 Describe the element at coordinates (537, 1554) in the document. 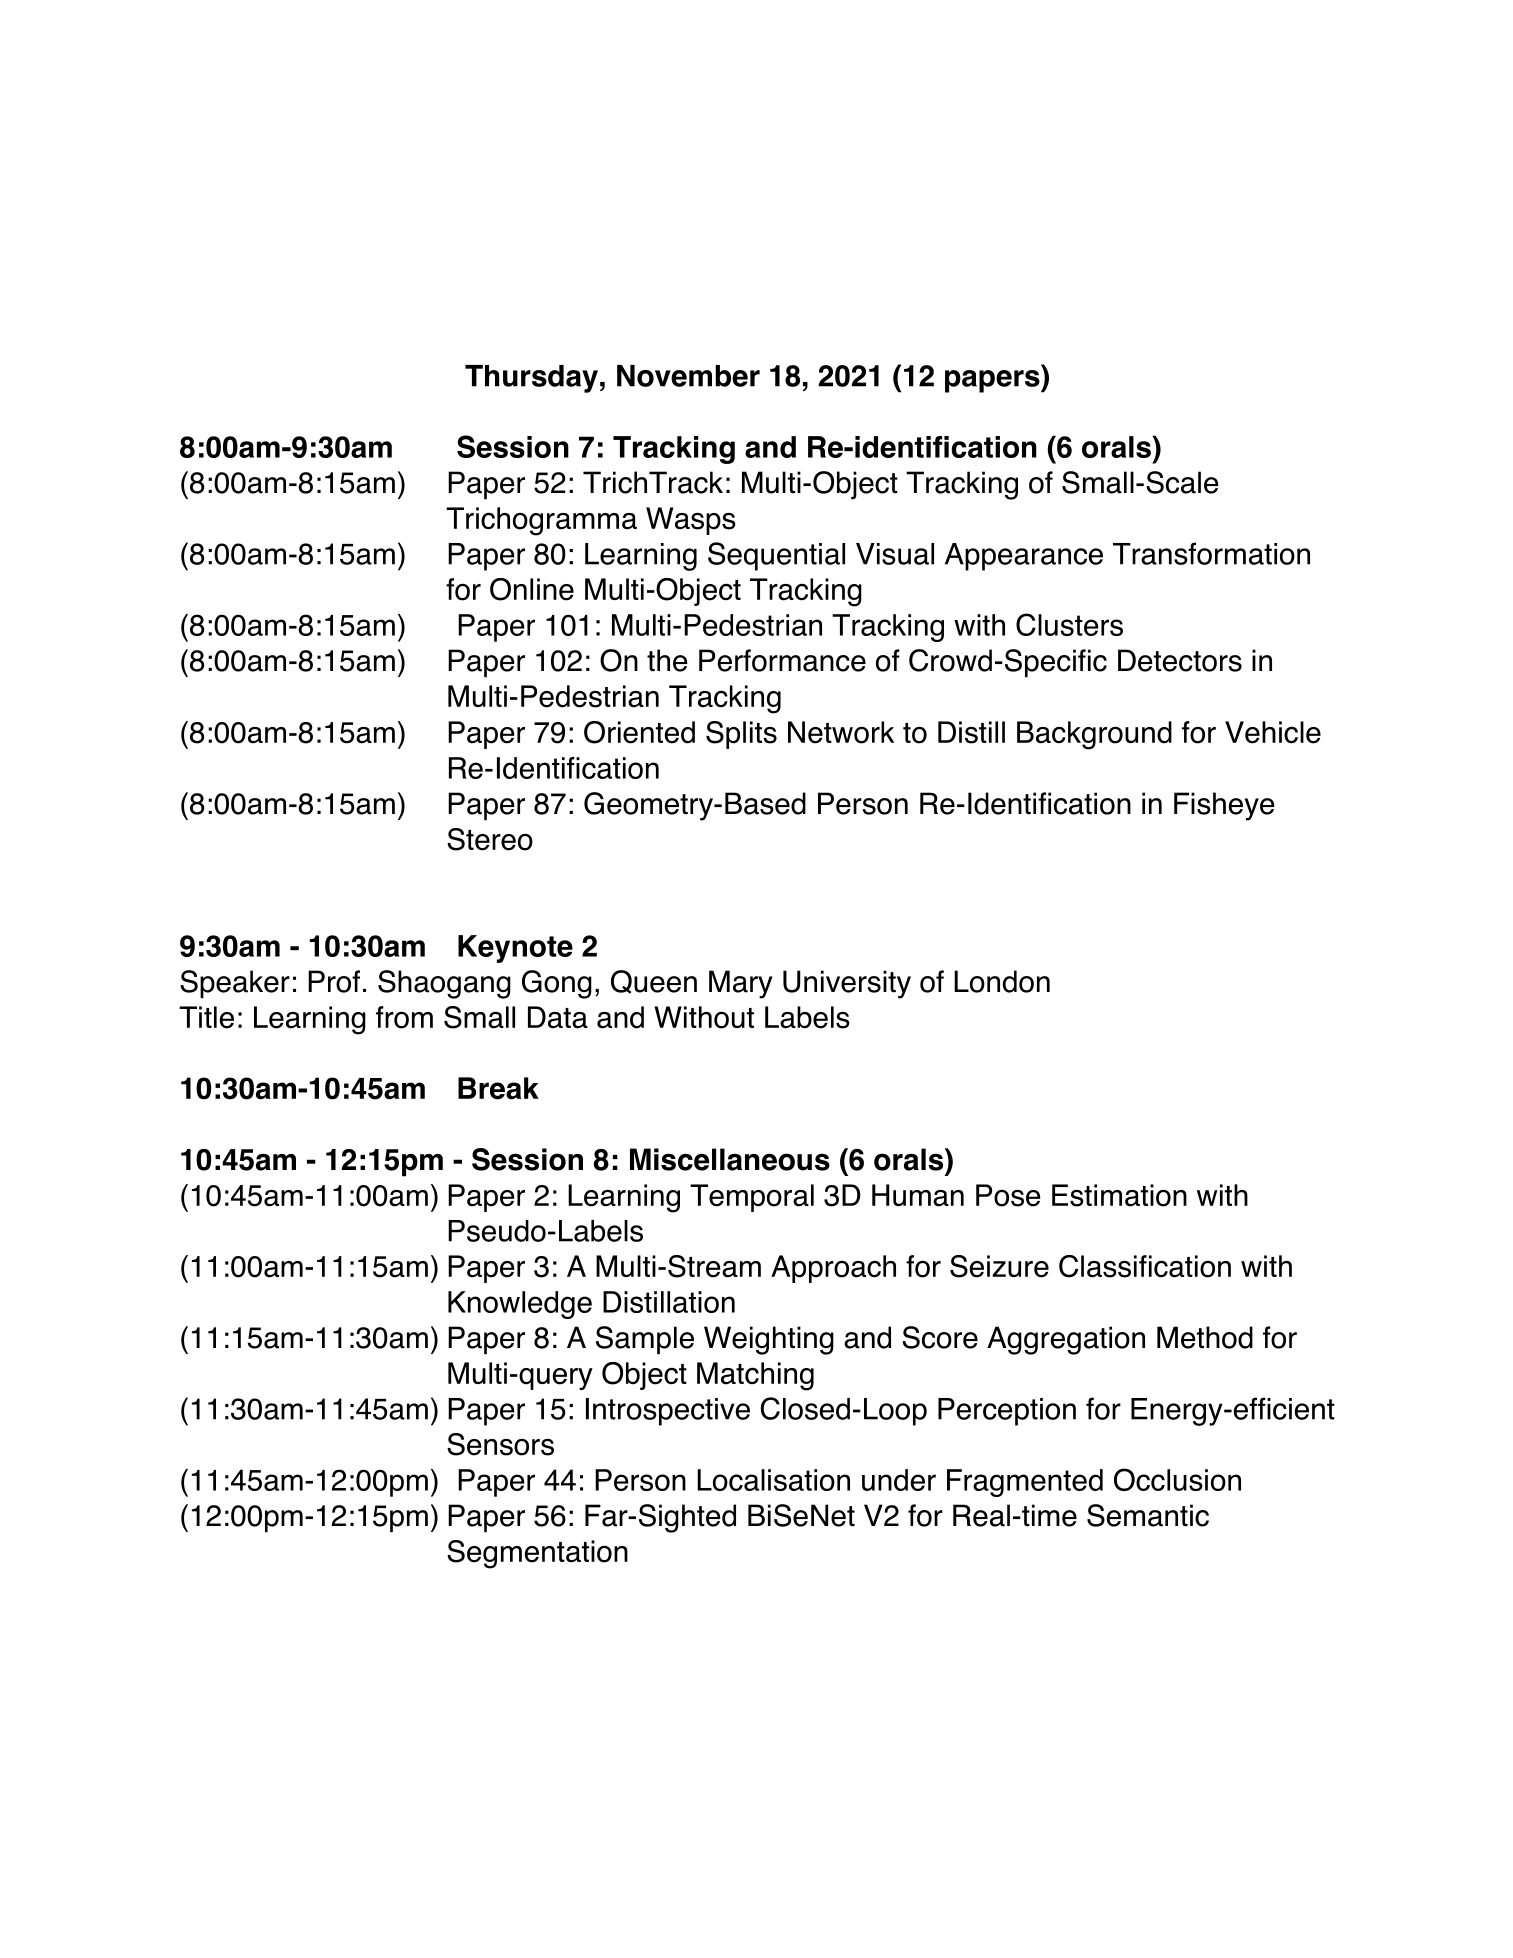

I see `Segmentation` at that location.
